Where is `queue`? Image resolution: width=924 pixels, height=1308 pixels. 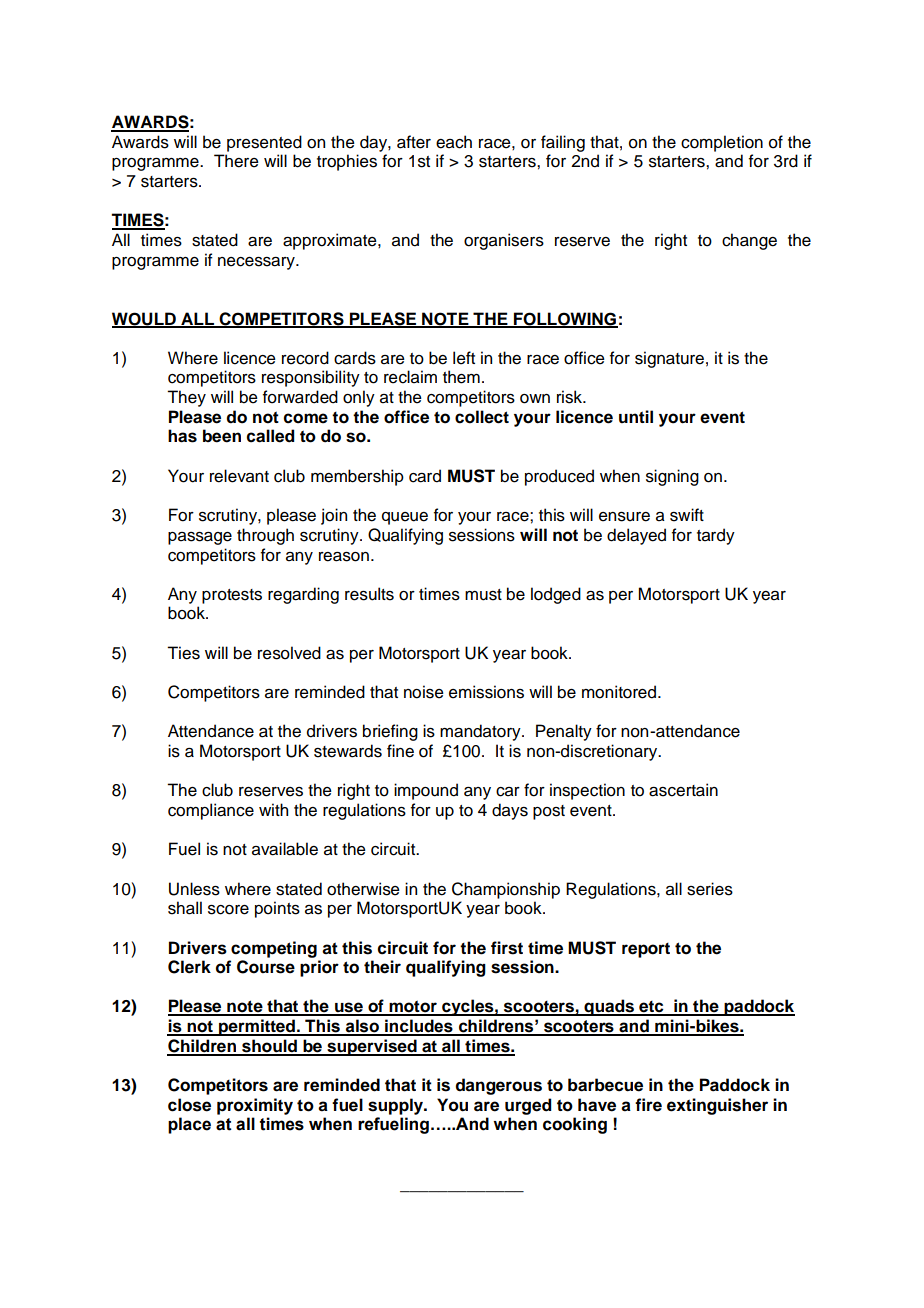 queue is located at coordinates (405, 518).
